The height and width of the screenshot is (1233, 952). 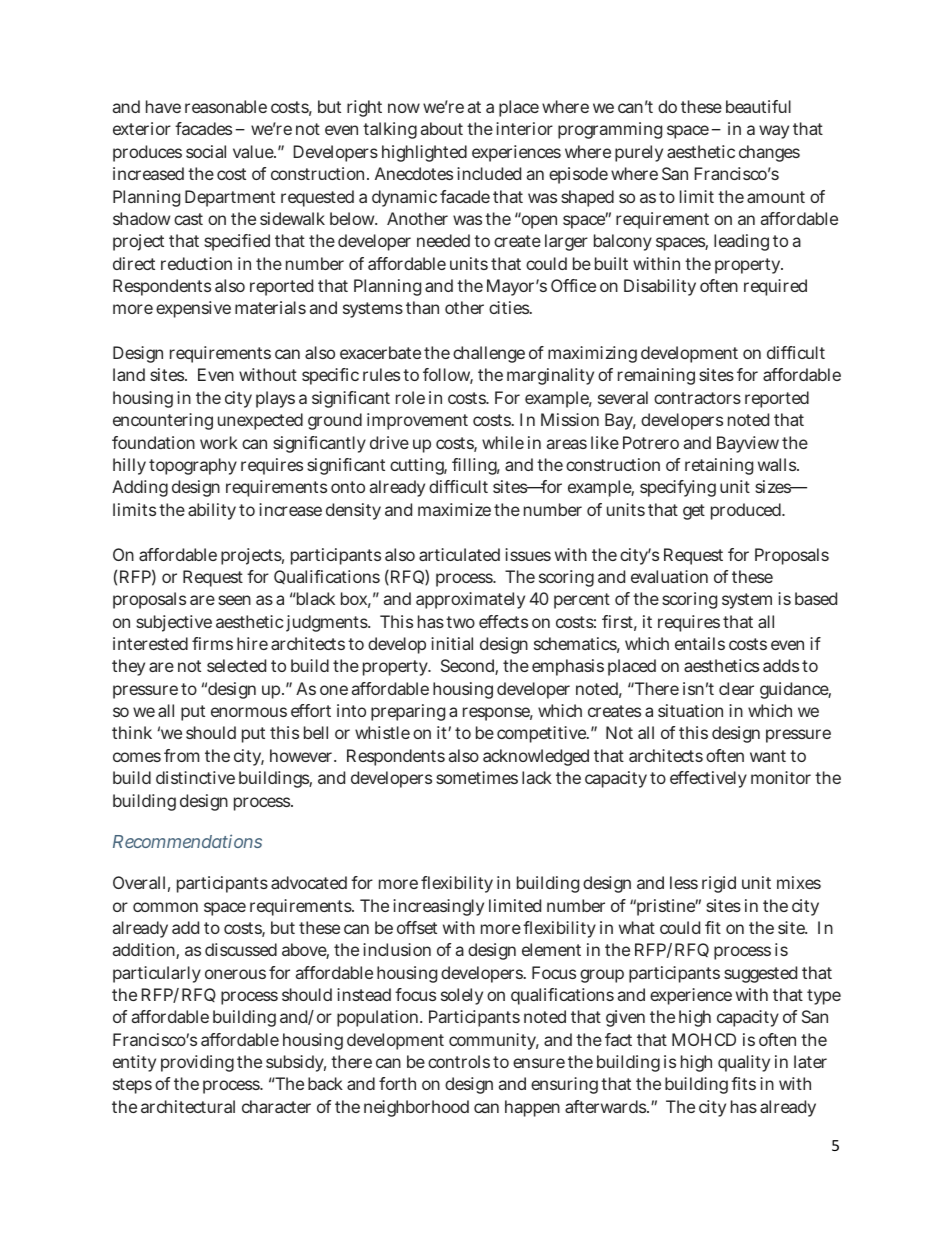 I want to click on controls, so click(x=459, y=1061).
